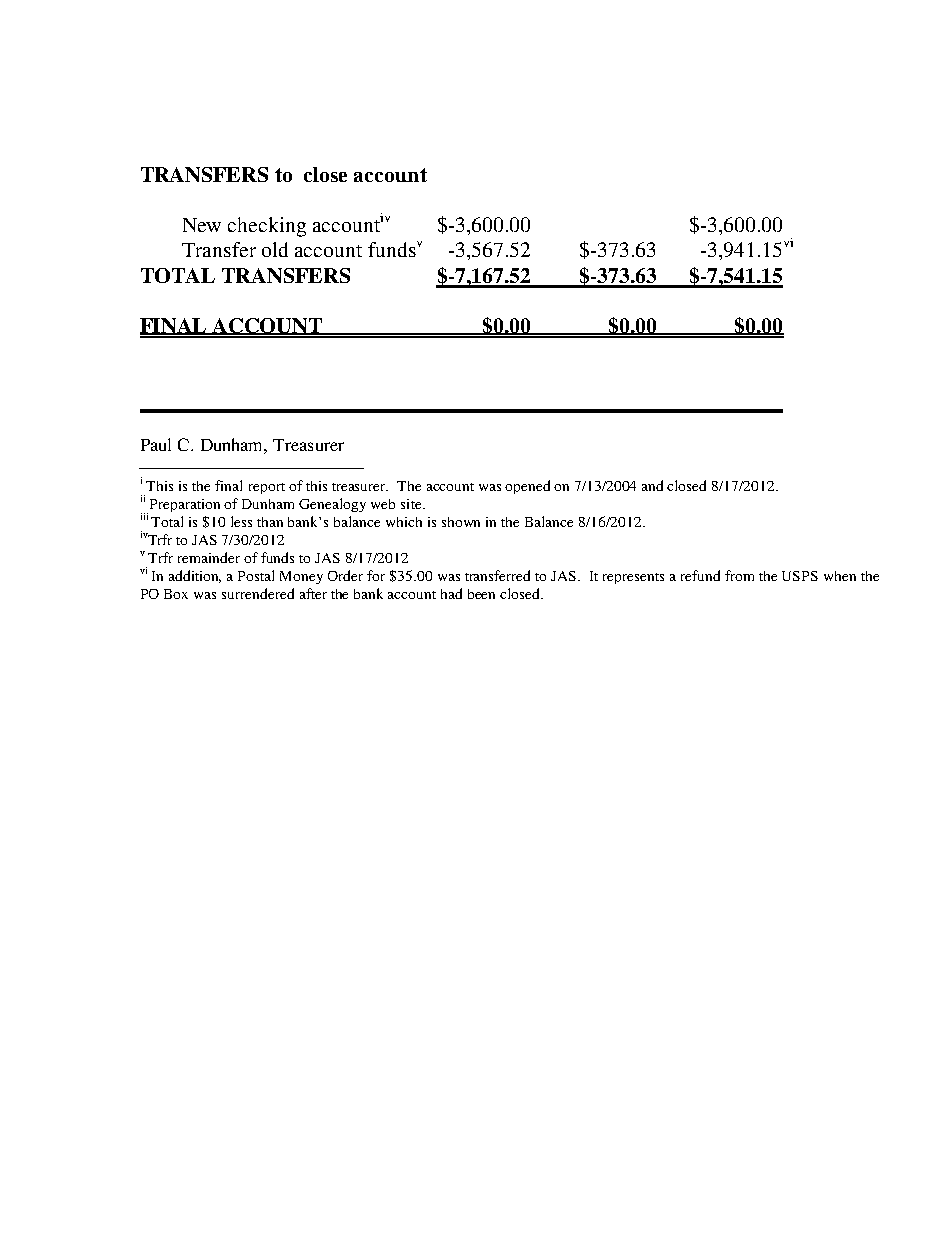  What do you see at coordinates (156, 444) in the document?
I see `Paul` at bounding box center [156, 444].
